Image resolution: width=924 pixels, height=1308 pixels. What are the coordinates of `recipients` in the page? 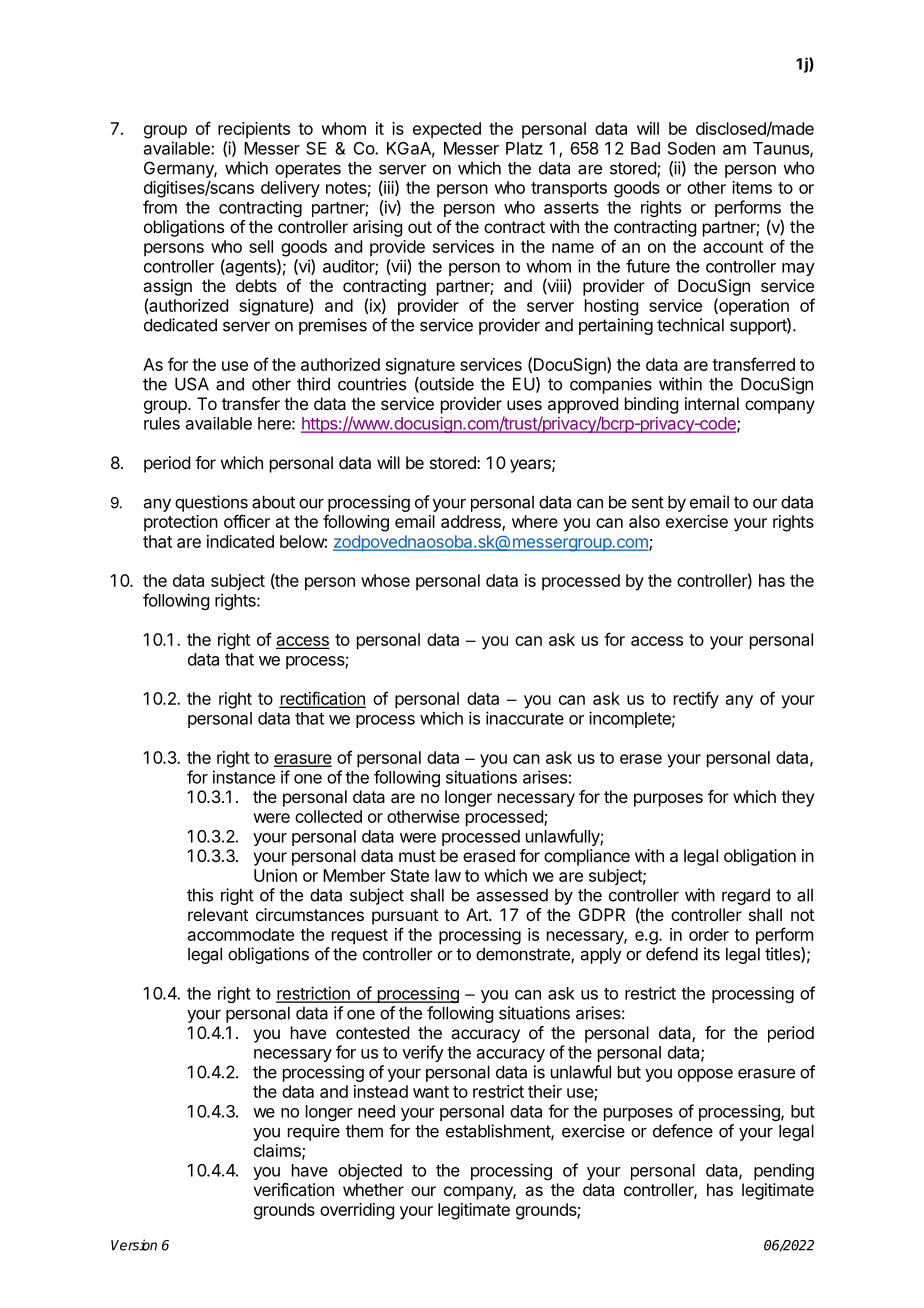 It's located at (254, 130).
